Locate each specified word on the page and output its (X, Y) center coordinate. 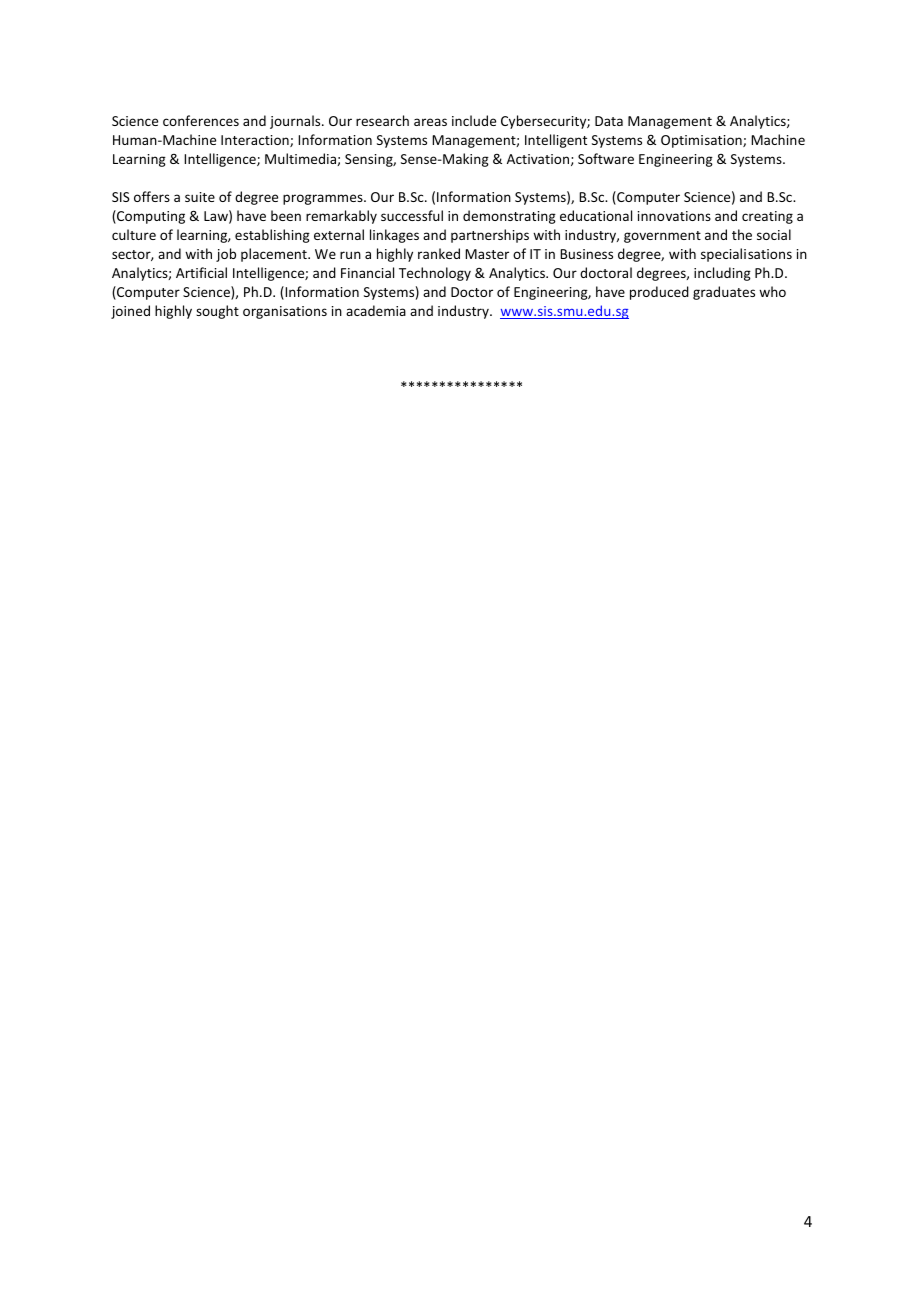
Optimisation (702, 141)
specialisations (746, 255)
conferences (201, 120)
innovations (674, 216)
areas (430, 122)
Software (606, 158)
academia (376, 310)
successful (412, 215)
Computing (150, 217)
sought (217, 312)
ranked (439, 253)
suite (200, 197)
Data (609, 121)
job (226, 255)
